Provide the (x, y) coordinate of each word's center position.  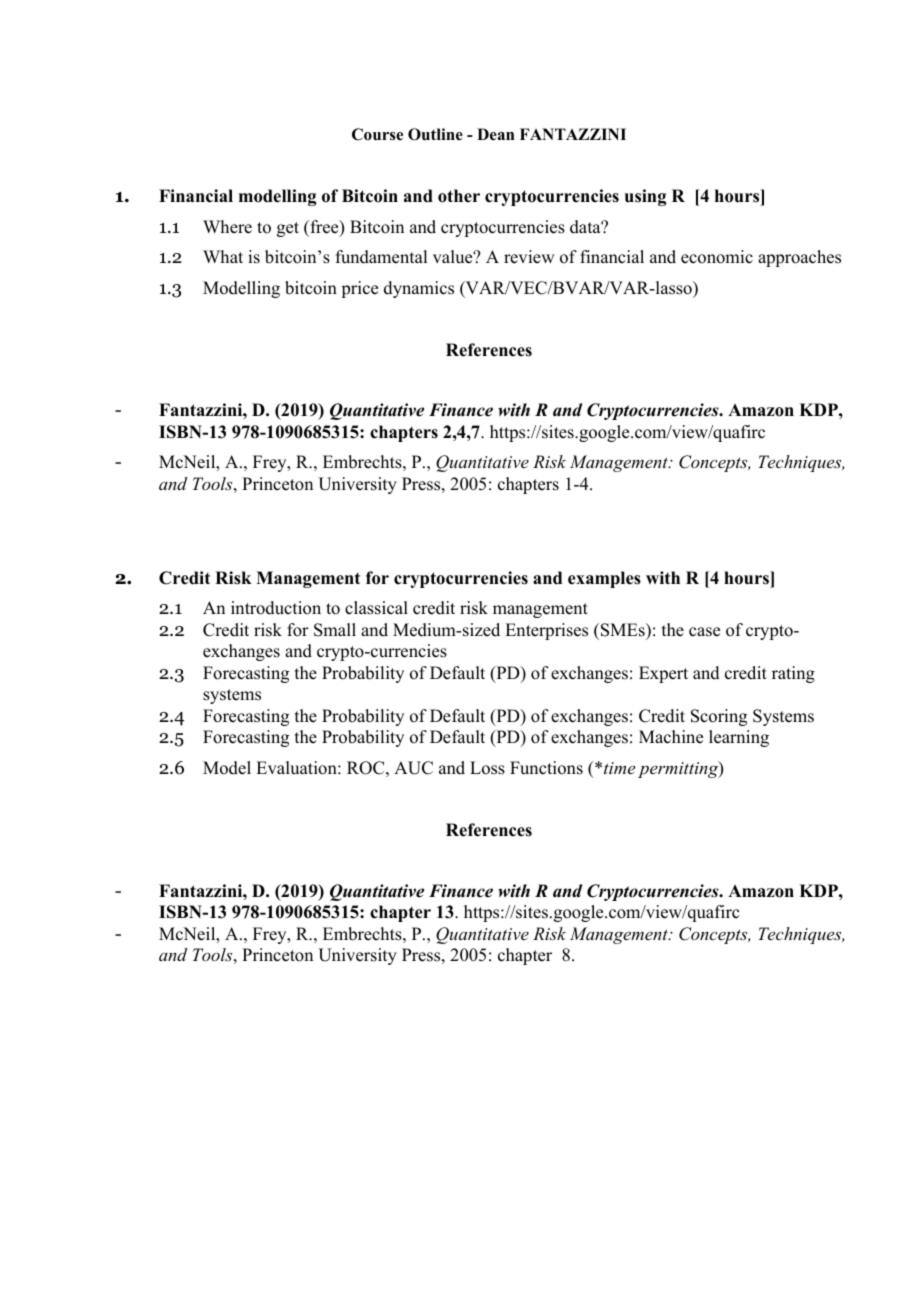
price (359, 289)
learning (739, 738)
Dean (496, 134)
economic (717, 257)
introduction (276, 608)
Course (377, 134)
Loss (487, 768)
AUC (413, 768)
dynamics (419, 289)
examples (604, 579)
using (645, 197)
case (704, 632)
